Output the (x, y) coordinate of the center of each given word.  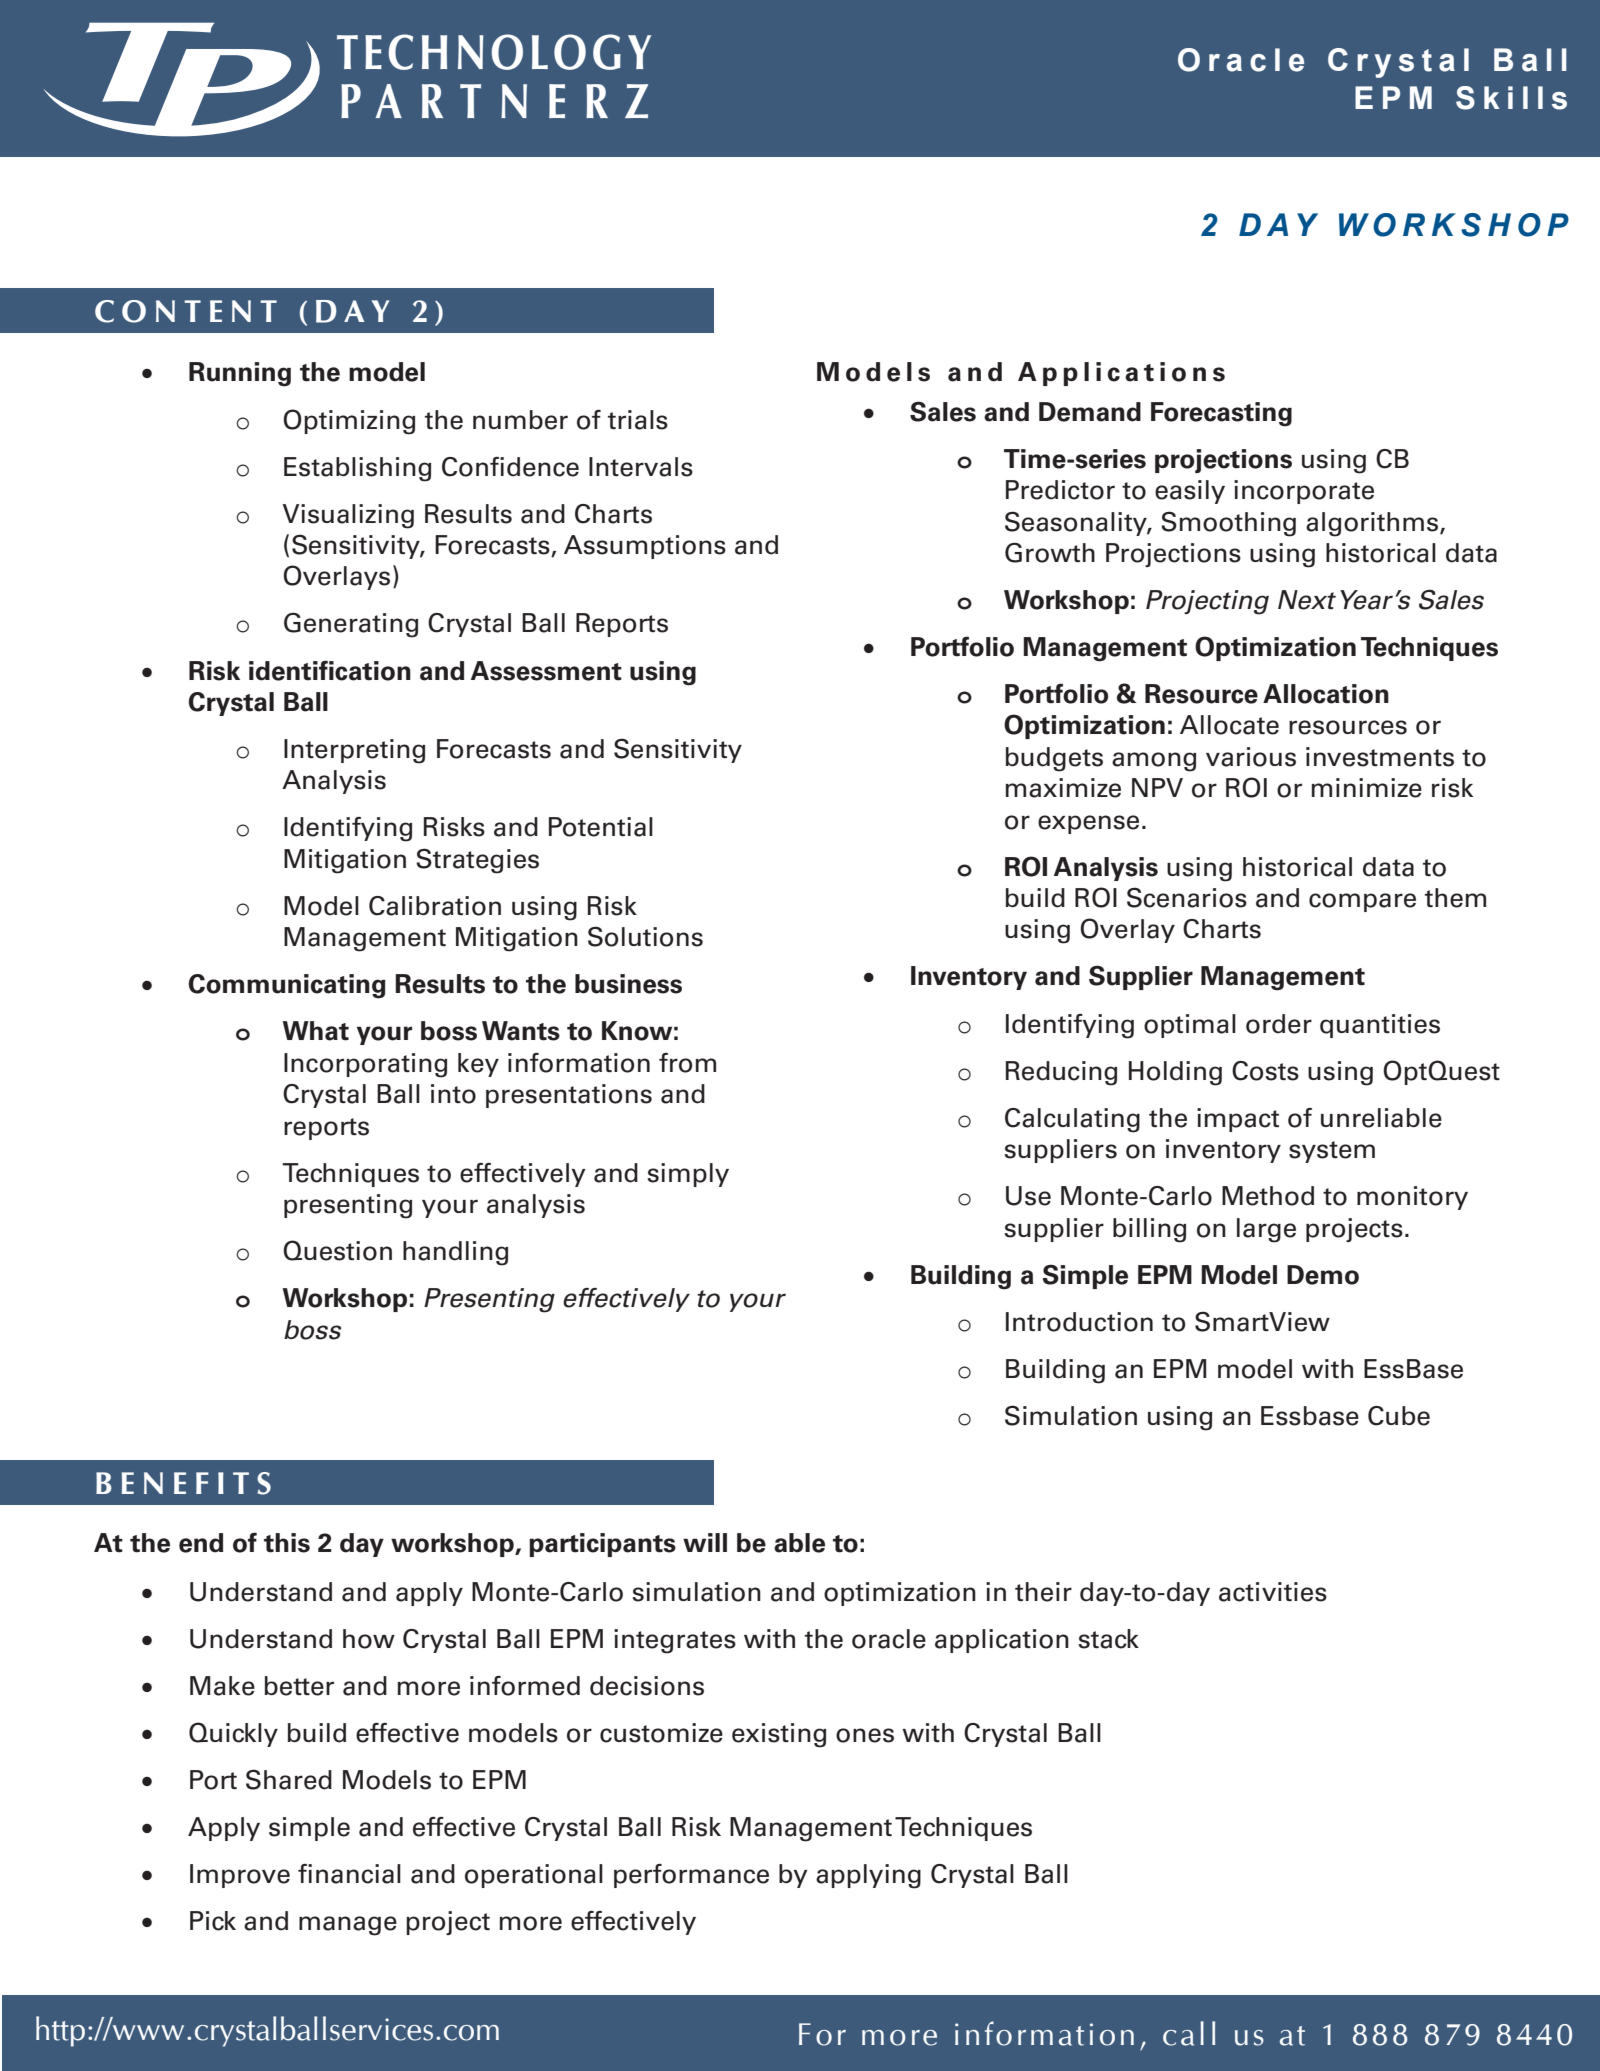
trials (638, 420)
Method (1268, 1196)
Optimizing (349, 422)
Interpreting (354, 751)
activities (1273, 1592)
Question (337, 1250)
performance (691, 1876)
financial (349, 1874)
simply (688, 1175)
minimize (1366, 788)
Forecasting (1221, 414)
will (705, 1542)
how (369, 1639)
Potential (601, 827)
